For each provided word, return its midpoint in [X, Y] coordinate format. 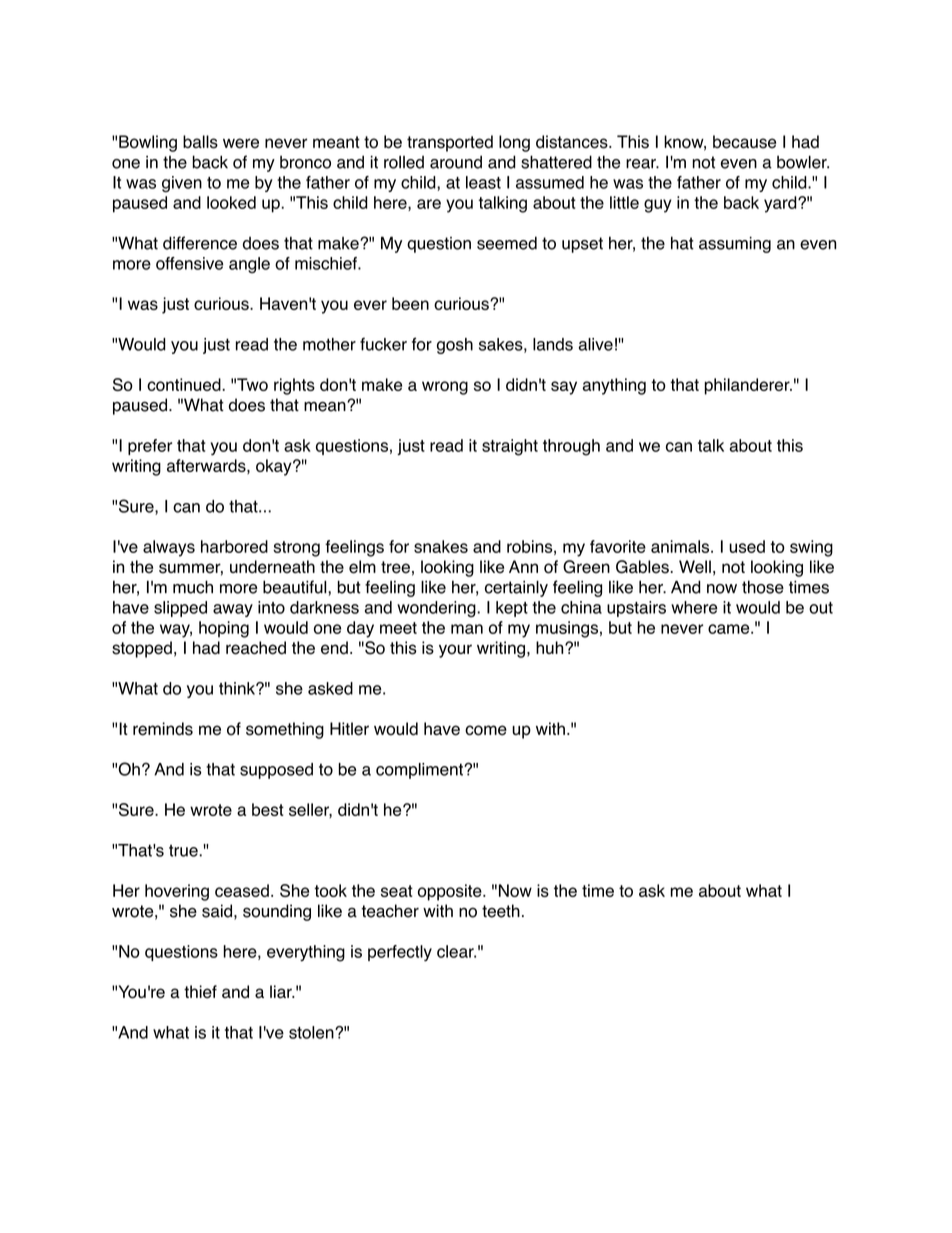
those [763, 587]
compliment [420, 771]
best [268, 809]
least [483, 182]
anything [614, 386]
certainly [516, 588]
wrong [445, 388]
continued [185, 384]
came [730, 629]
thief [200, 992]
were [241, 143]
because [744, 142]
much [193, 587]
